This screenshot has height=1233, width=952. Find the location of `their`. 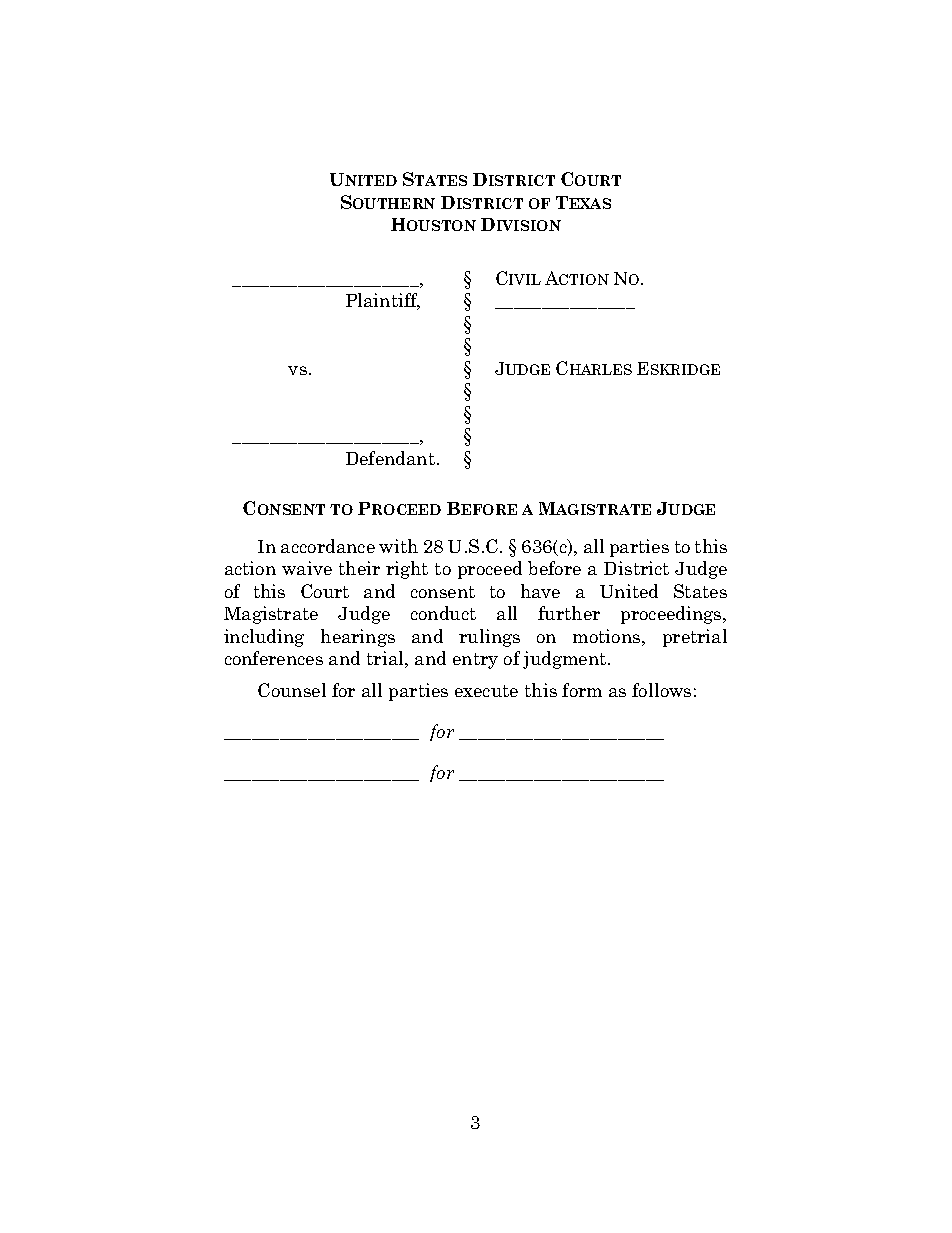

their is located at coordinates (359, 568).
